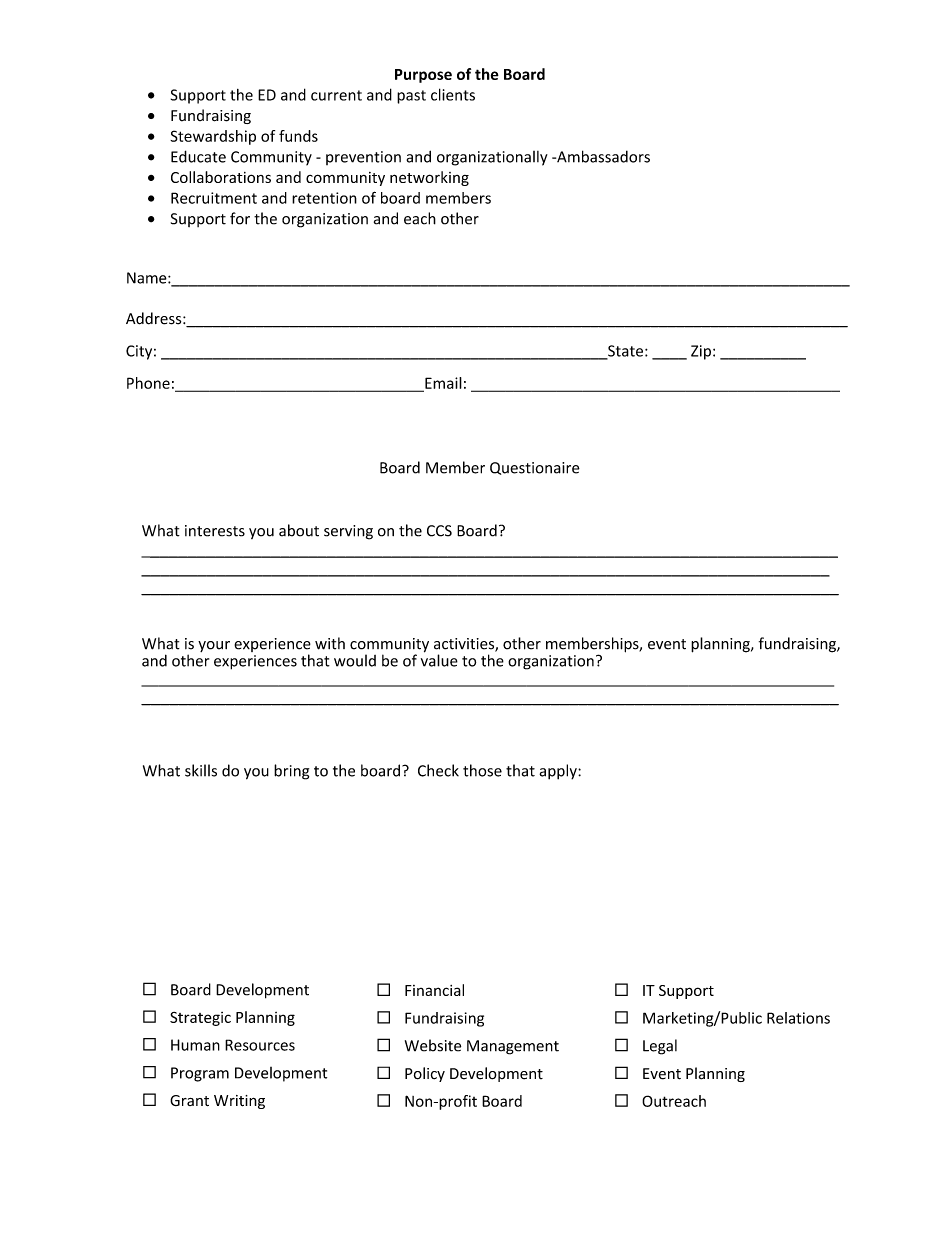 Image resolution: width=952 pixels, height=1233 pixels. I want to click on clients, so click(453, 94).
